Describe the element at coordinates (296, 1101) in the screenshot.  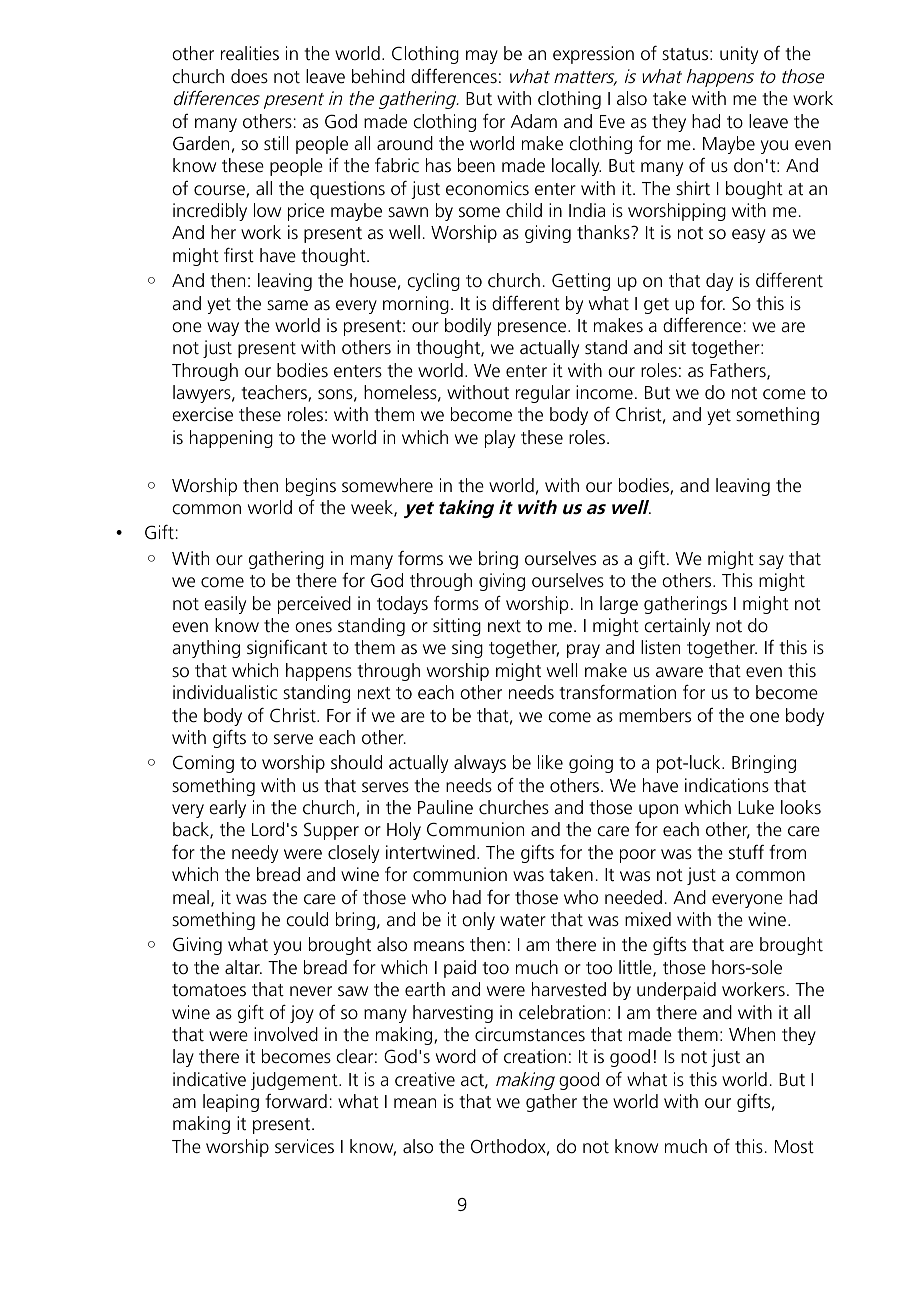
I see `forward` at that location.
